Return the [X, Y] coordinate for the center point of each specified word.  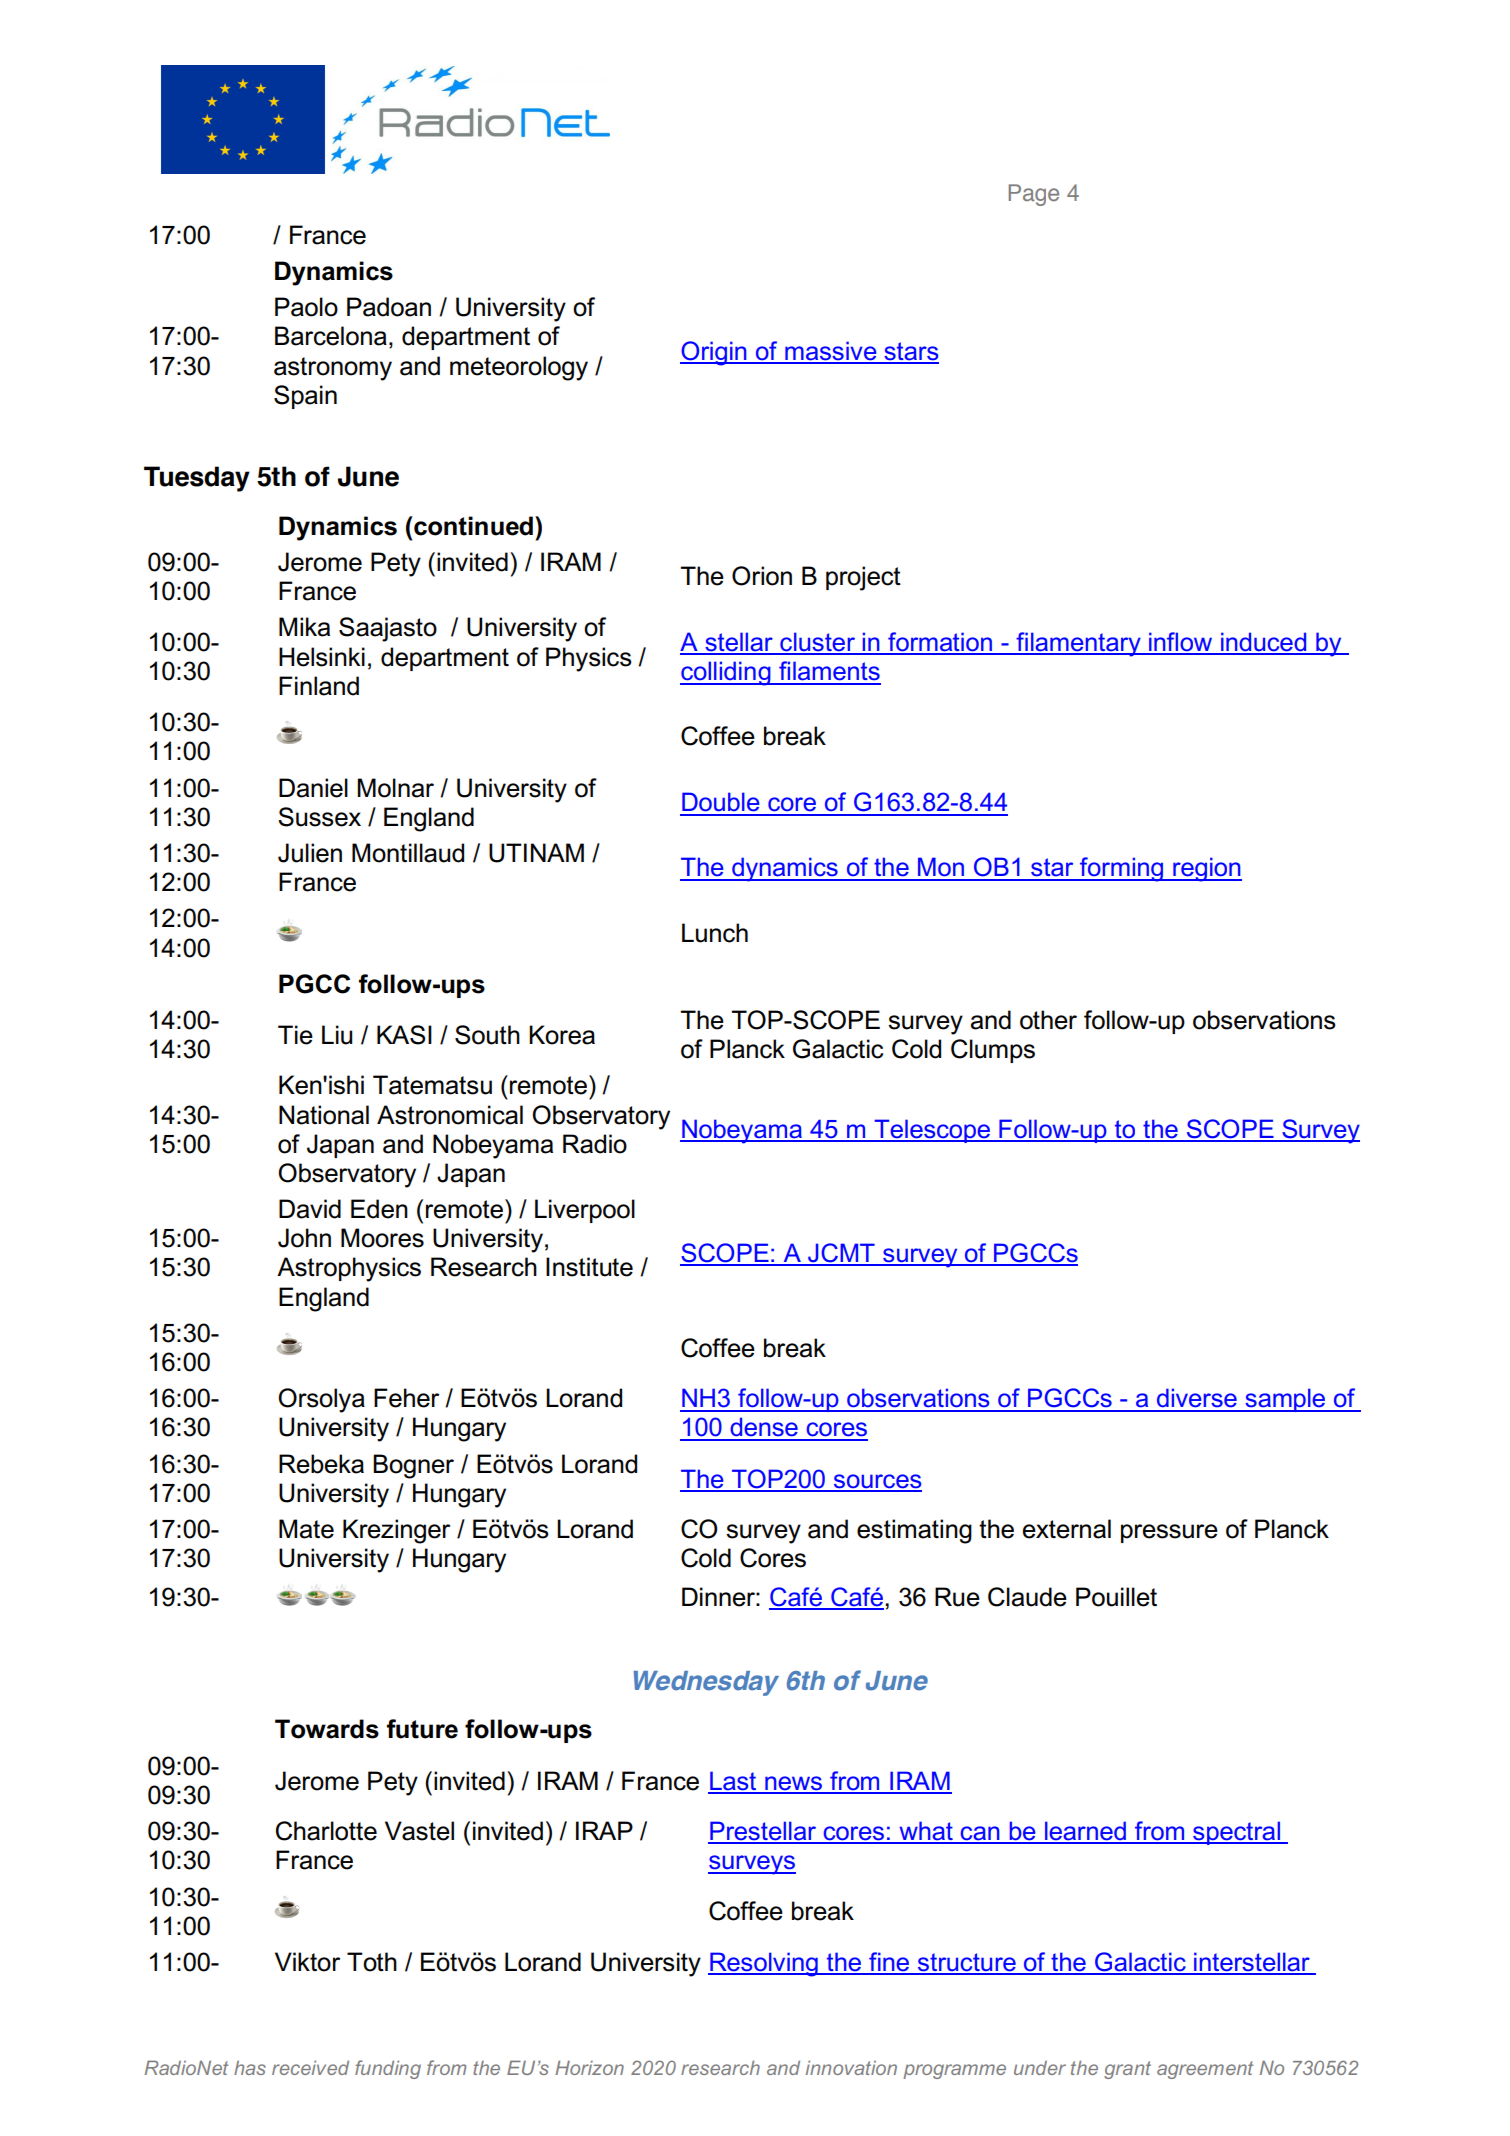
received [310, 2067]
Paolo [306, 307]
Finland [319, 686]
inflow [1181, 643]
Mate [306, 1529]
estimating [914, 1531]
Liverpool [585, 1211]
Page [1033, 195]
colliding [726, 673]
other [1048, 1020]
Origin [714, 353]
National [324, 1115]
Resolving [764, 1964]
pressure [1169, 1533]
